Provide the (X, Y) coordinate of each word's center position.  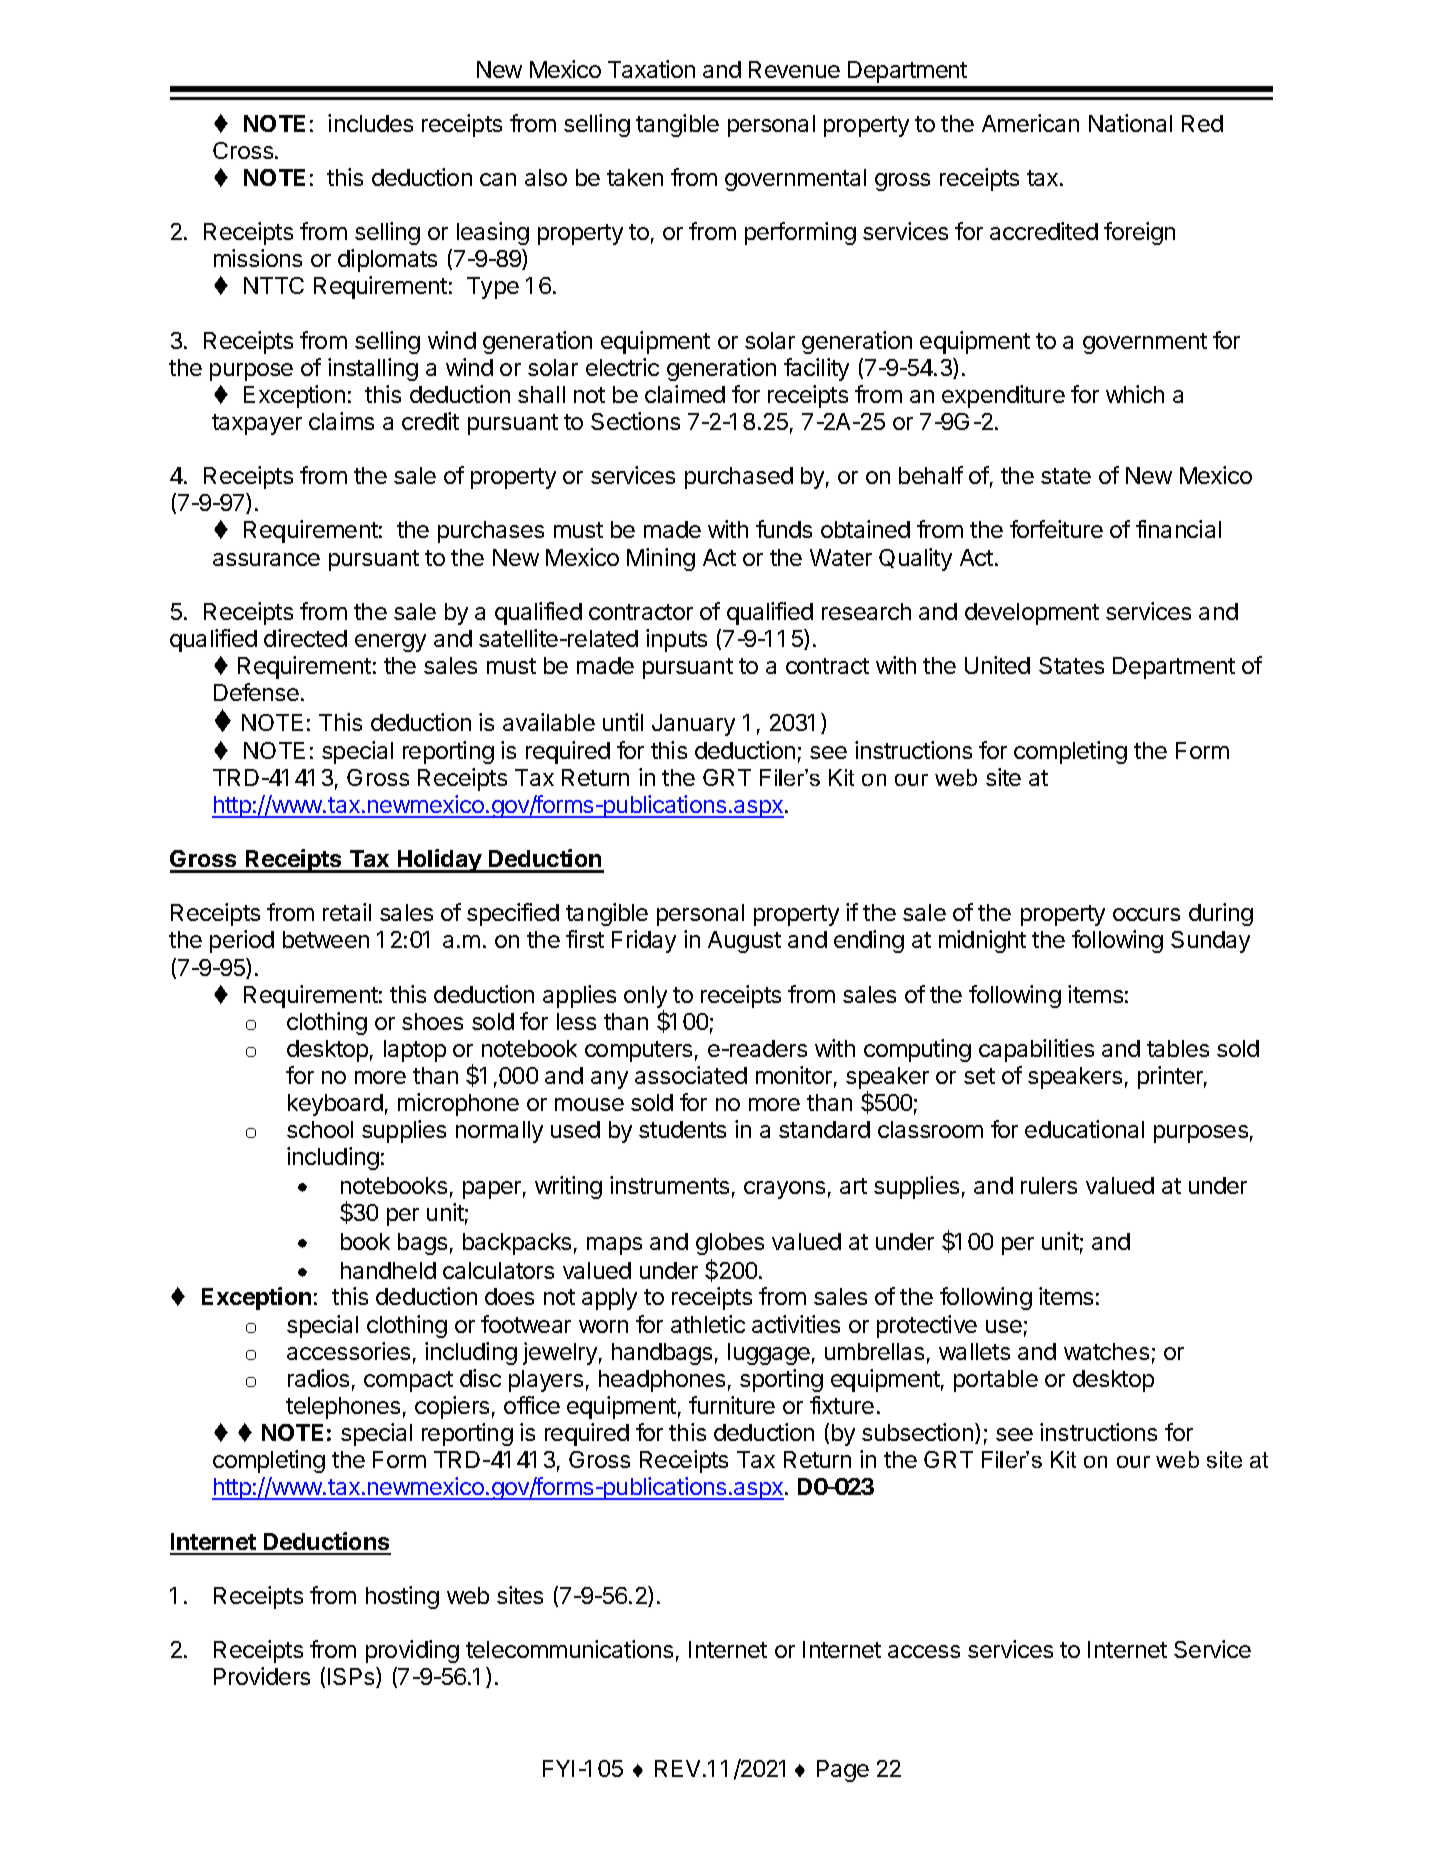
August (744, 942)
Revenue (794, 69)
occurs (1146, 914)
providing (412, 1651)
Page (843, 1771)
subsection (917, 1432)
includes (370, 123)
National (1130, 123)
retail (347, 912)
